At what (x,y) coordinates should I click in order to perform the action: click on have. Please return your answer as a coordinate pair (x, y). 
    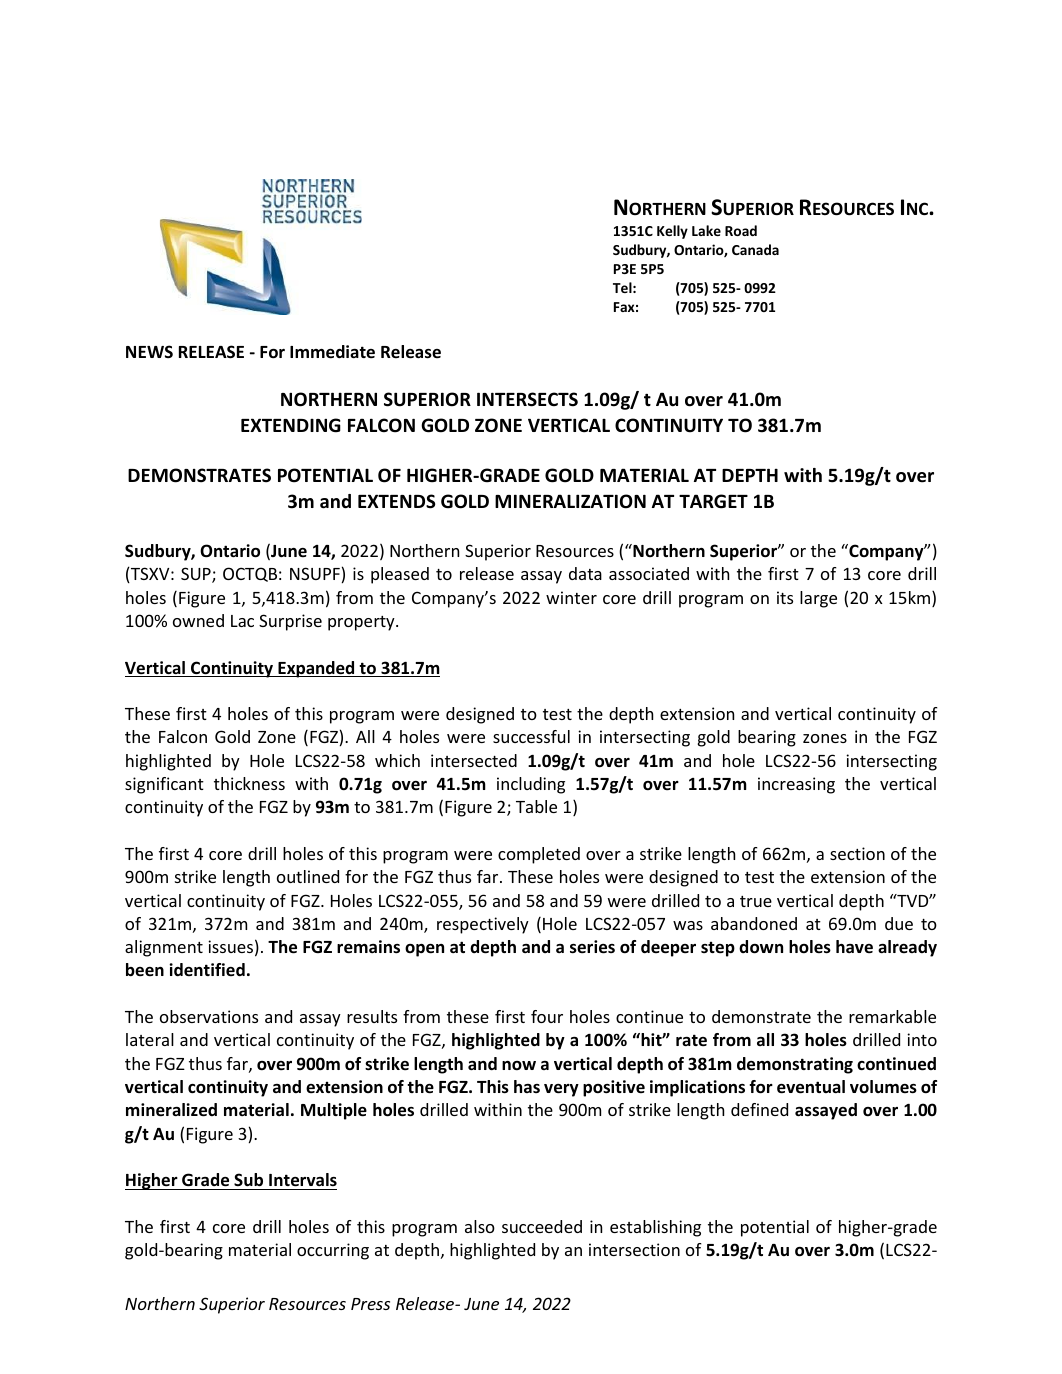
    Looking at the image, I should click on (854, 947).
